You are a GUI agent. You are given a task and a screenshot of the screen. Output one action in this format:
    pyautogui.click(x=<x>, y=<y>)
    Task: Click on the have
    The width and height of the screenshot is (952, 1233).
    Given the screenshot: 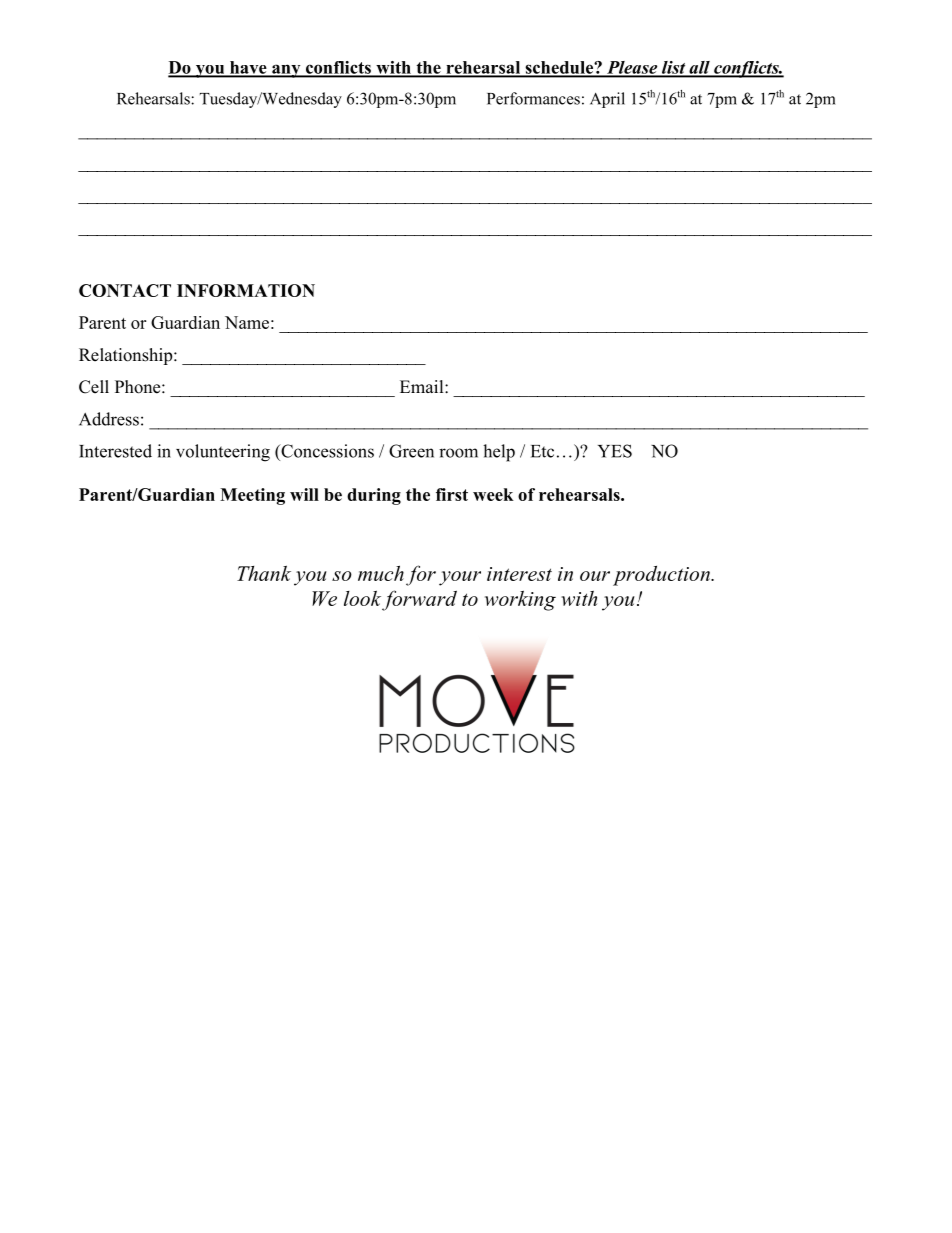 What is the action you would take?
    pyautogui.click(x=248, y=68)
